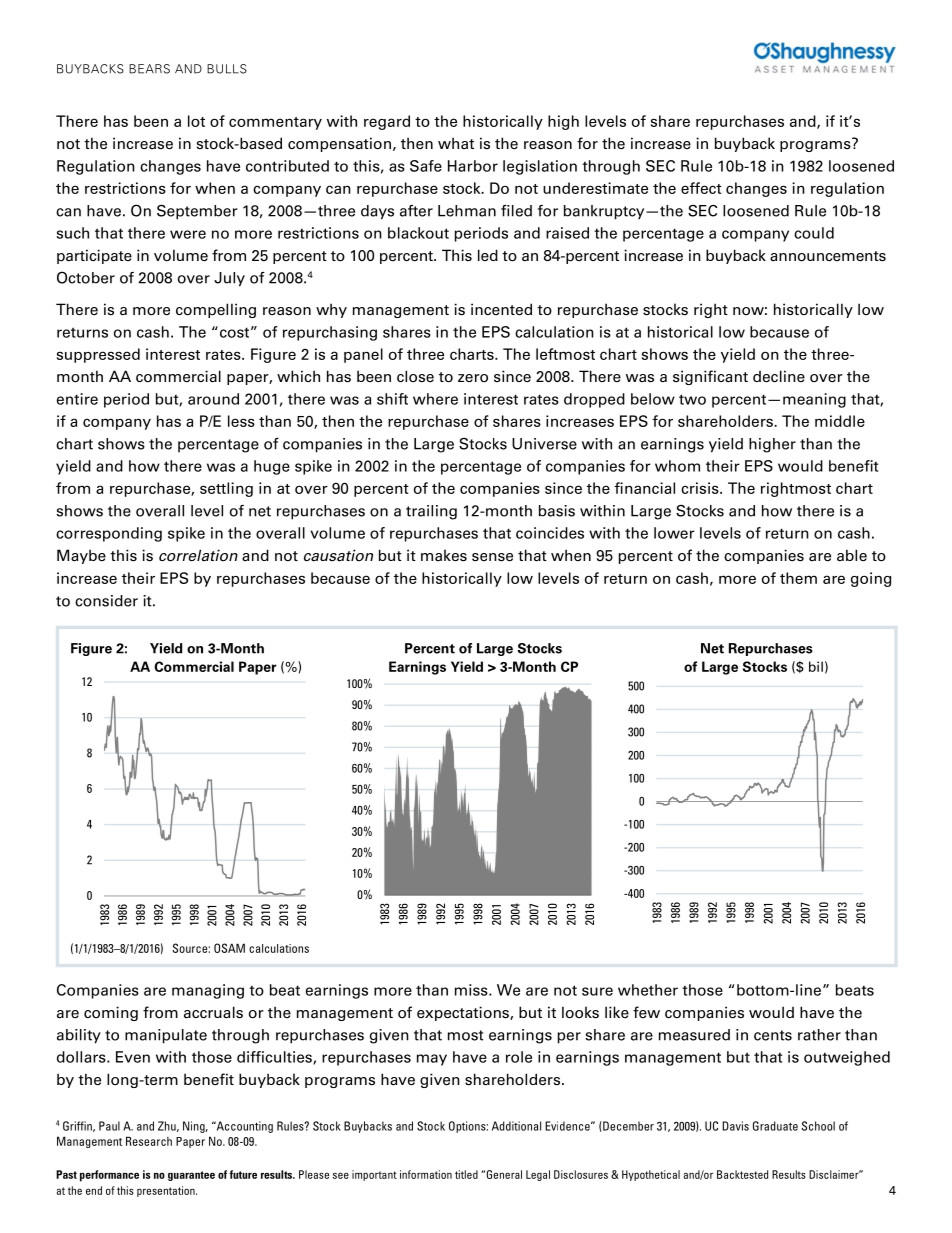  What do you see at coordinates (196, 121) in the screenshot?
I see `lot` at bounding box center [196, 121].
